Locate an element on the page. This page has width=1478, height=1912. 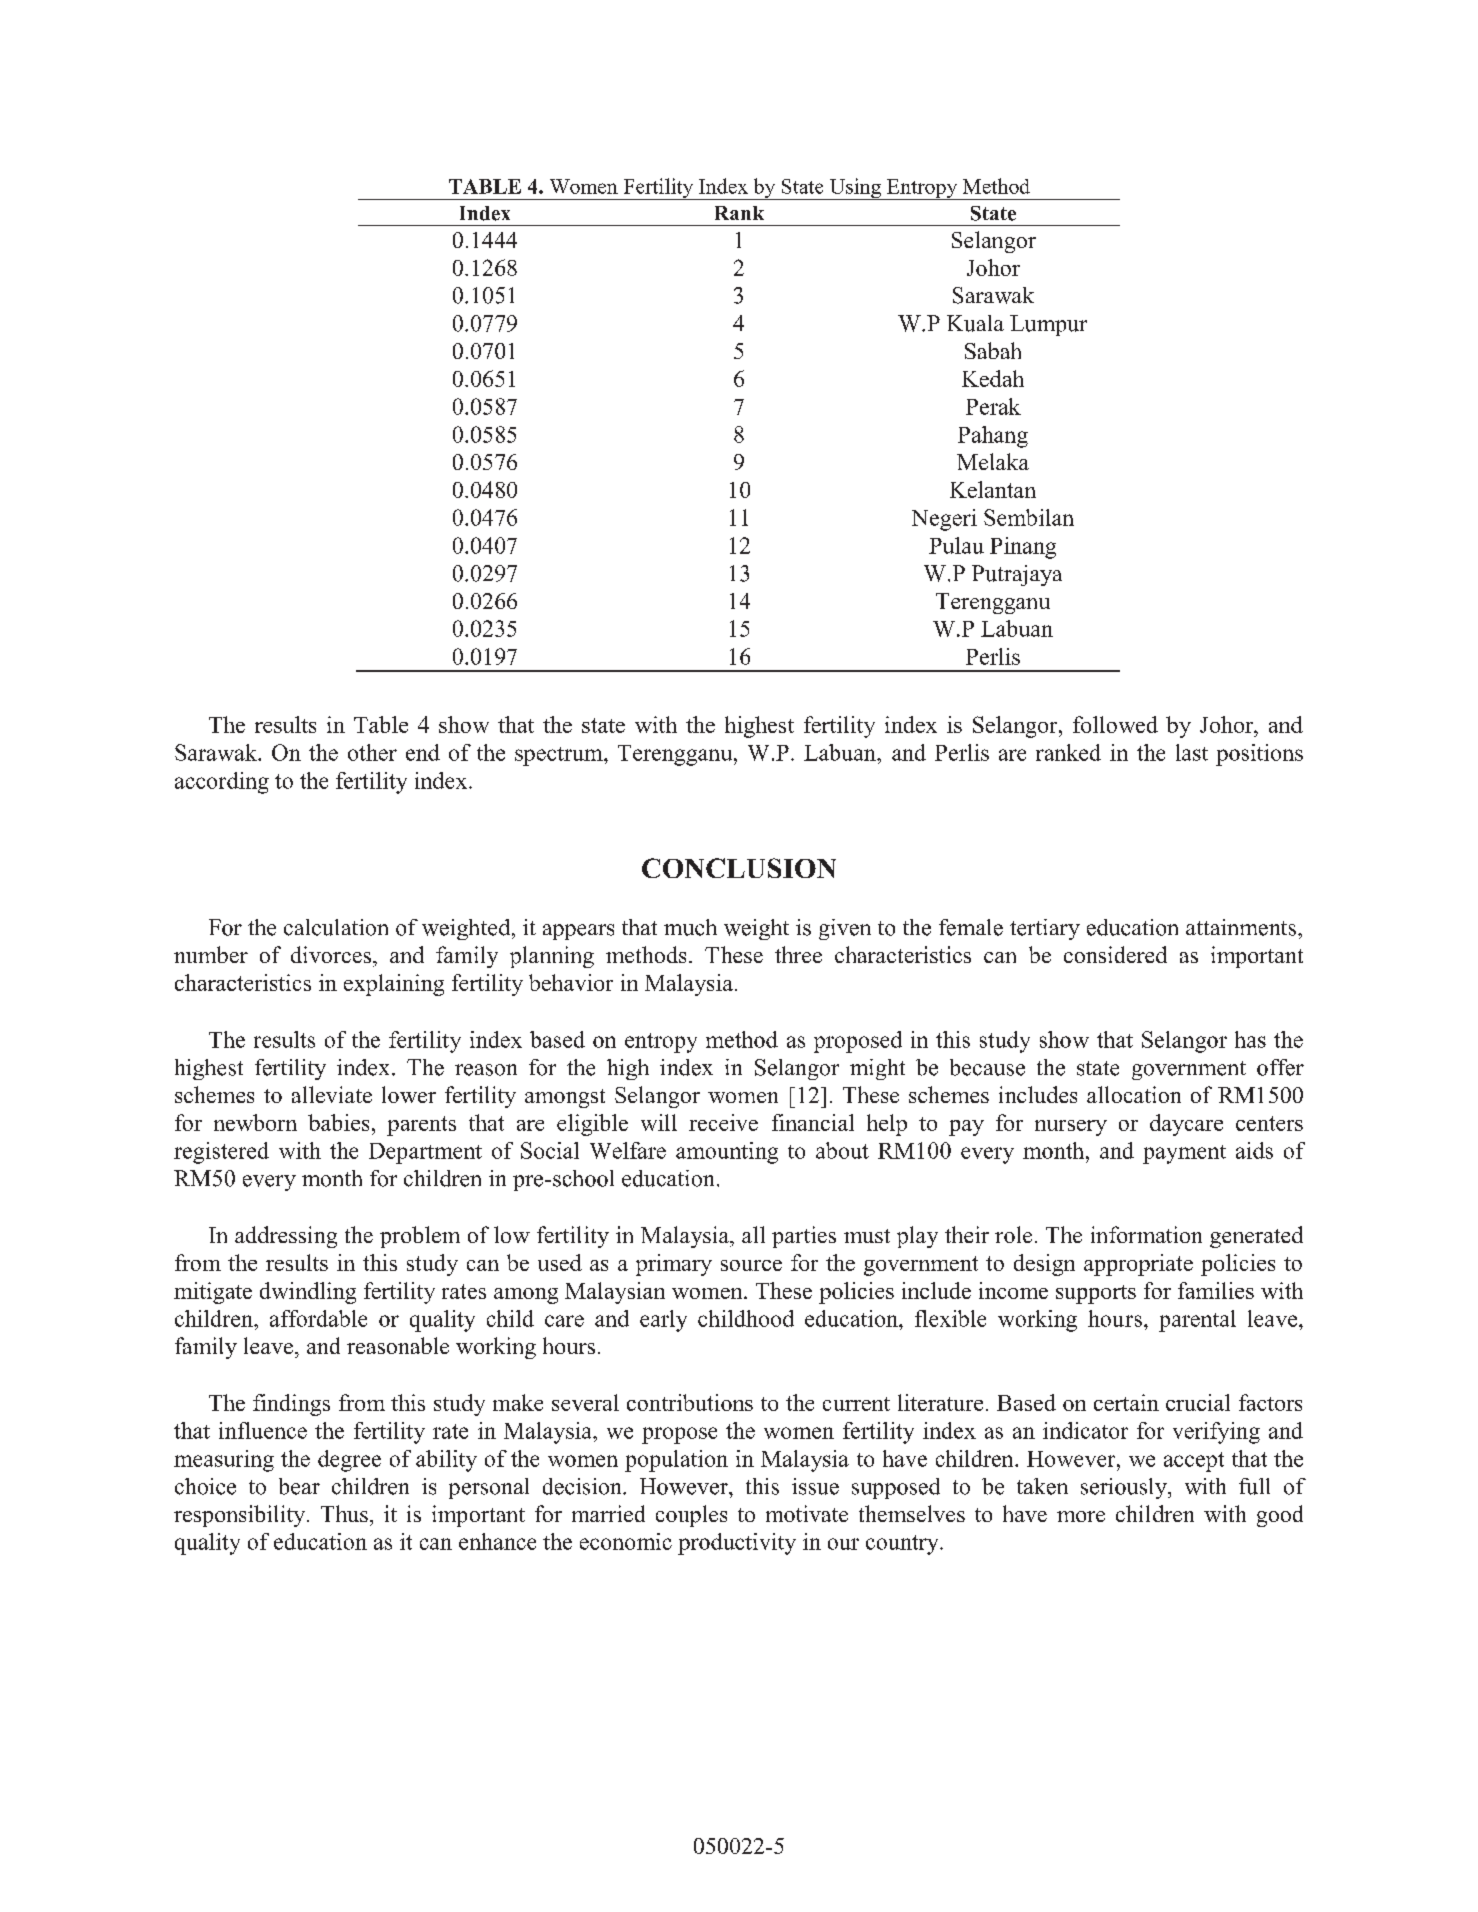
Kuala is located at coordinates (975, 323).
